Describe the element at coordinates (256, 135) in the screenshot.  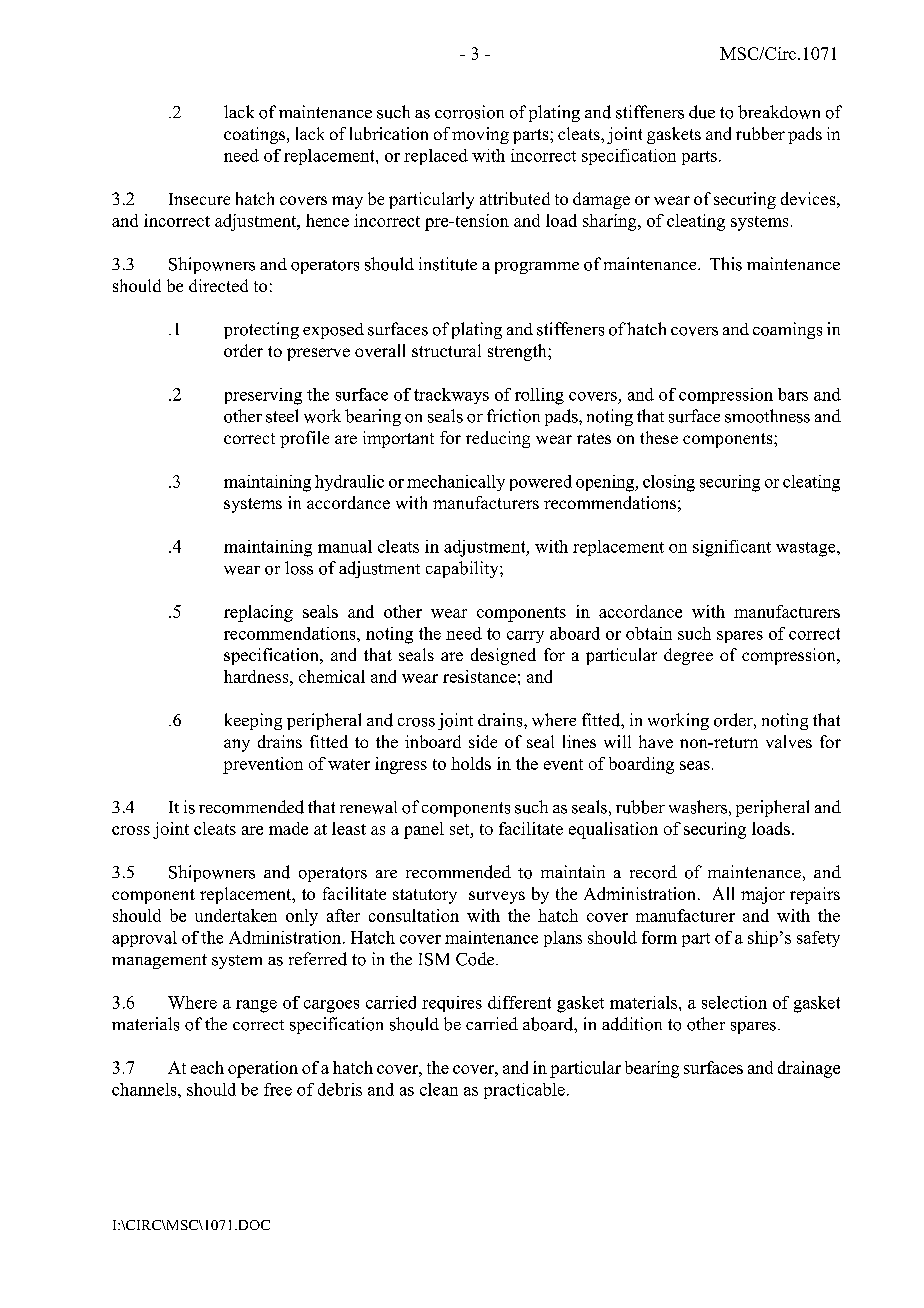
I see `coatings` at that location.
